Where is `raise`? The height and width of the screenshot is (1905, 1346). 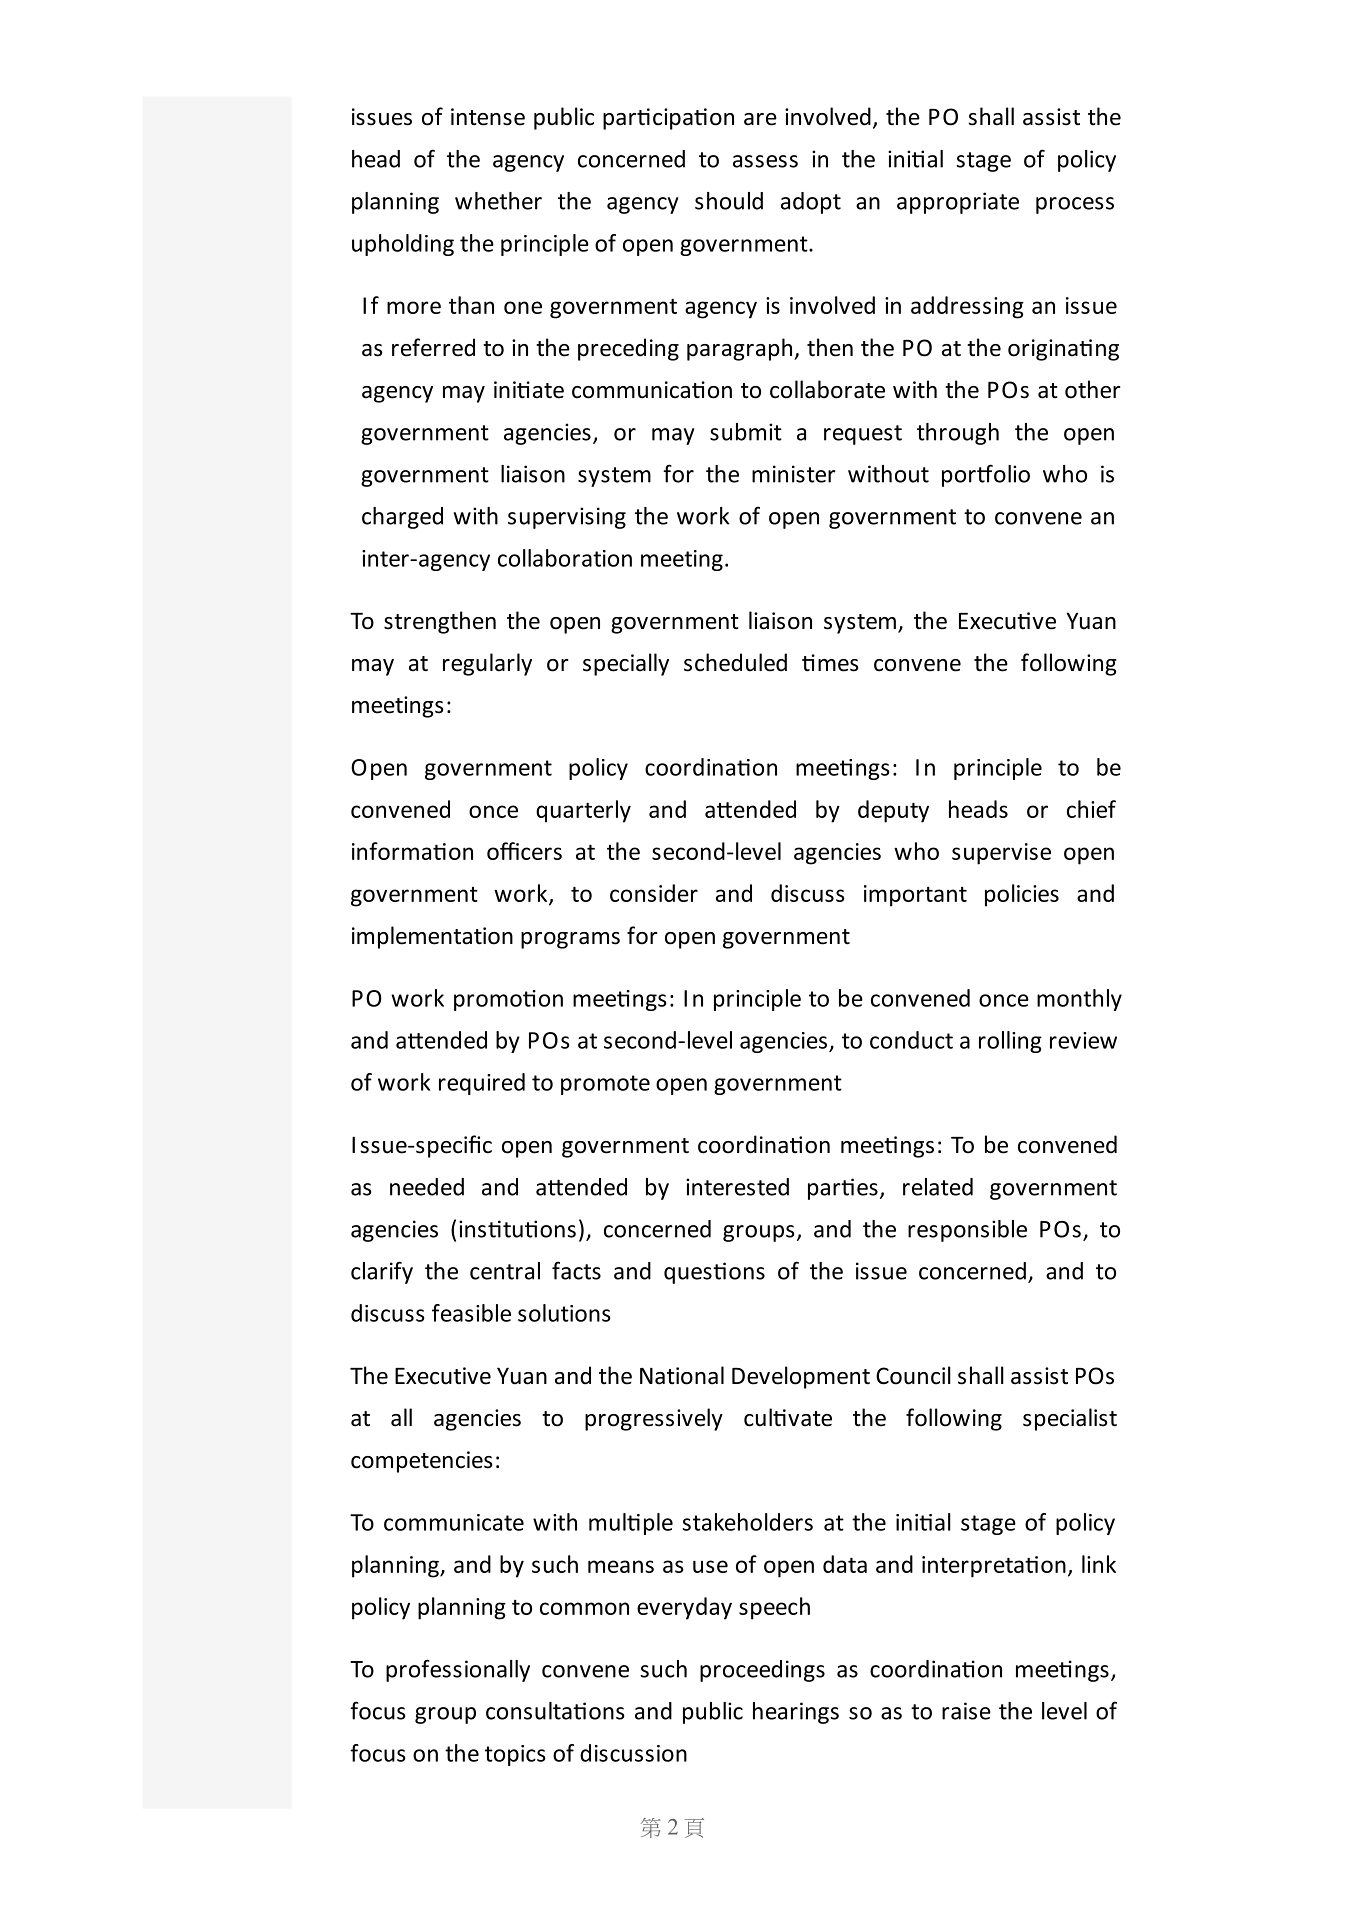 raise is located at coordinates (966, 1711).
